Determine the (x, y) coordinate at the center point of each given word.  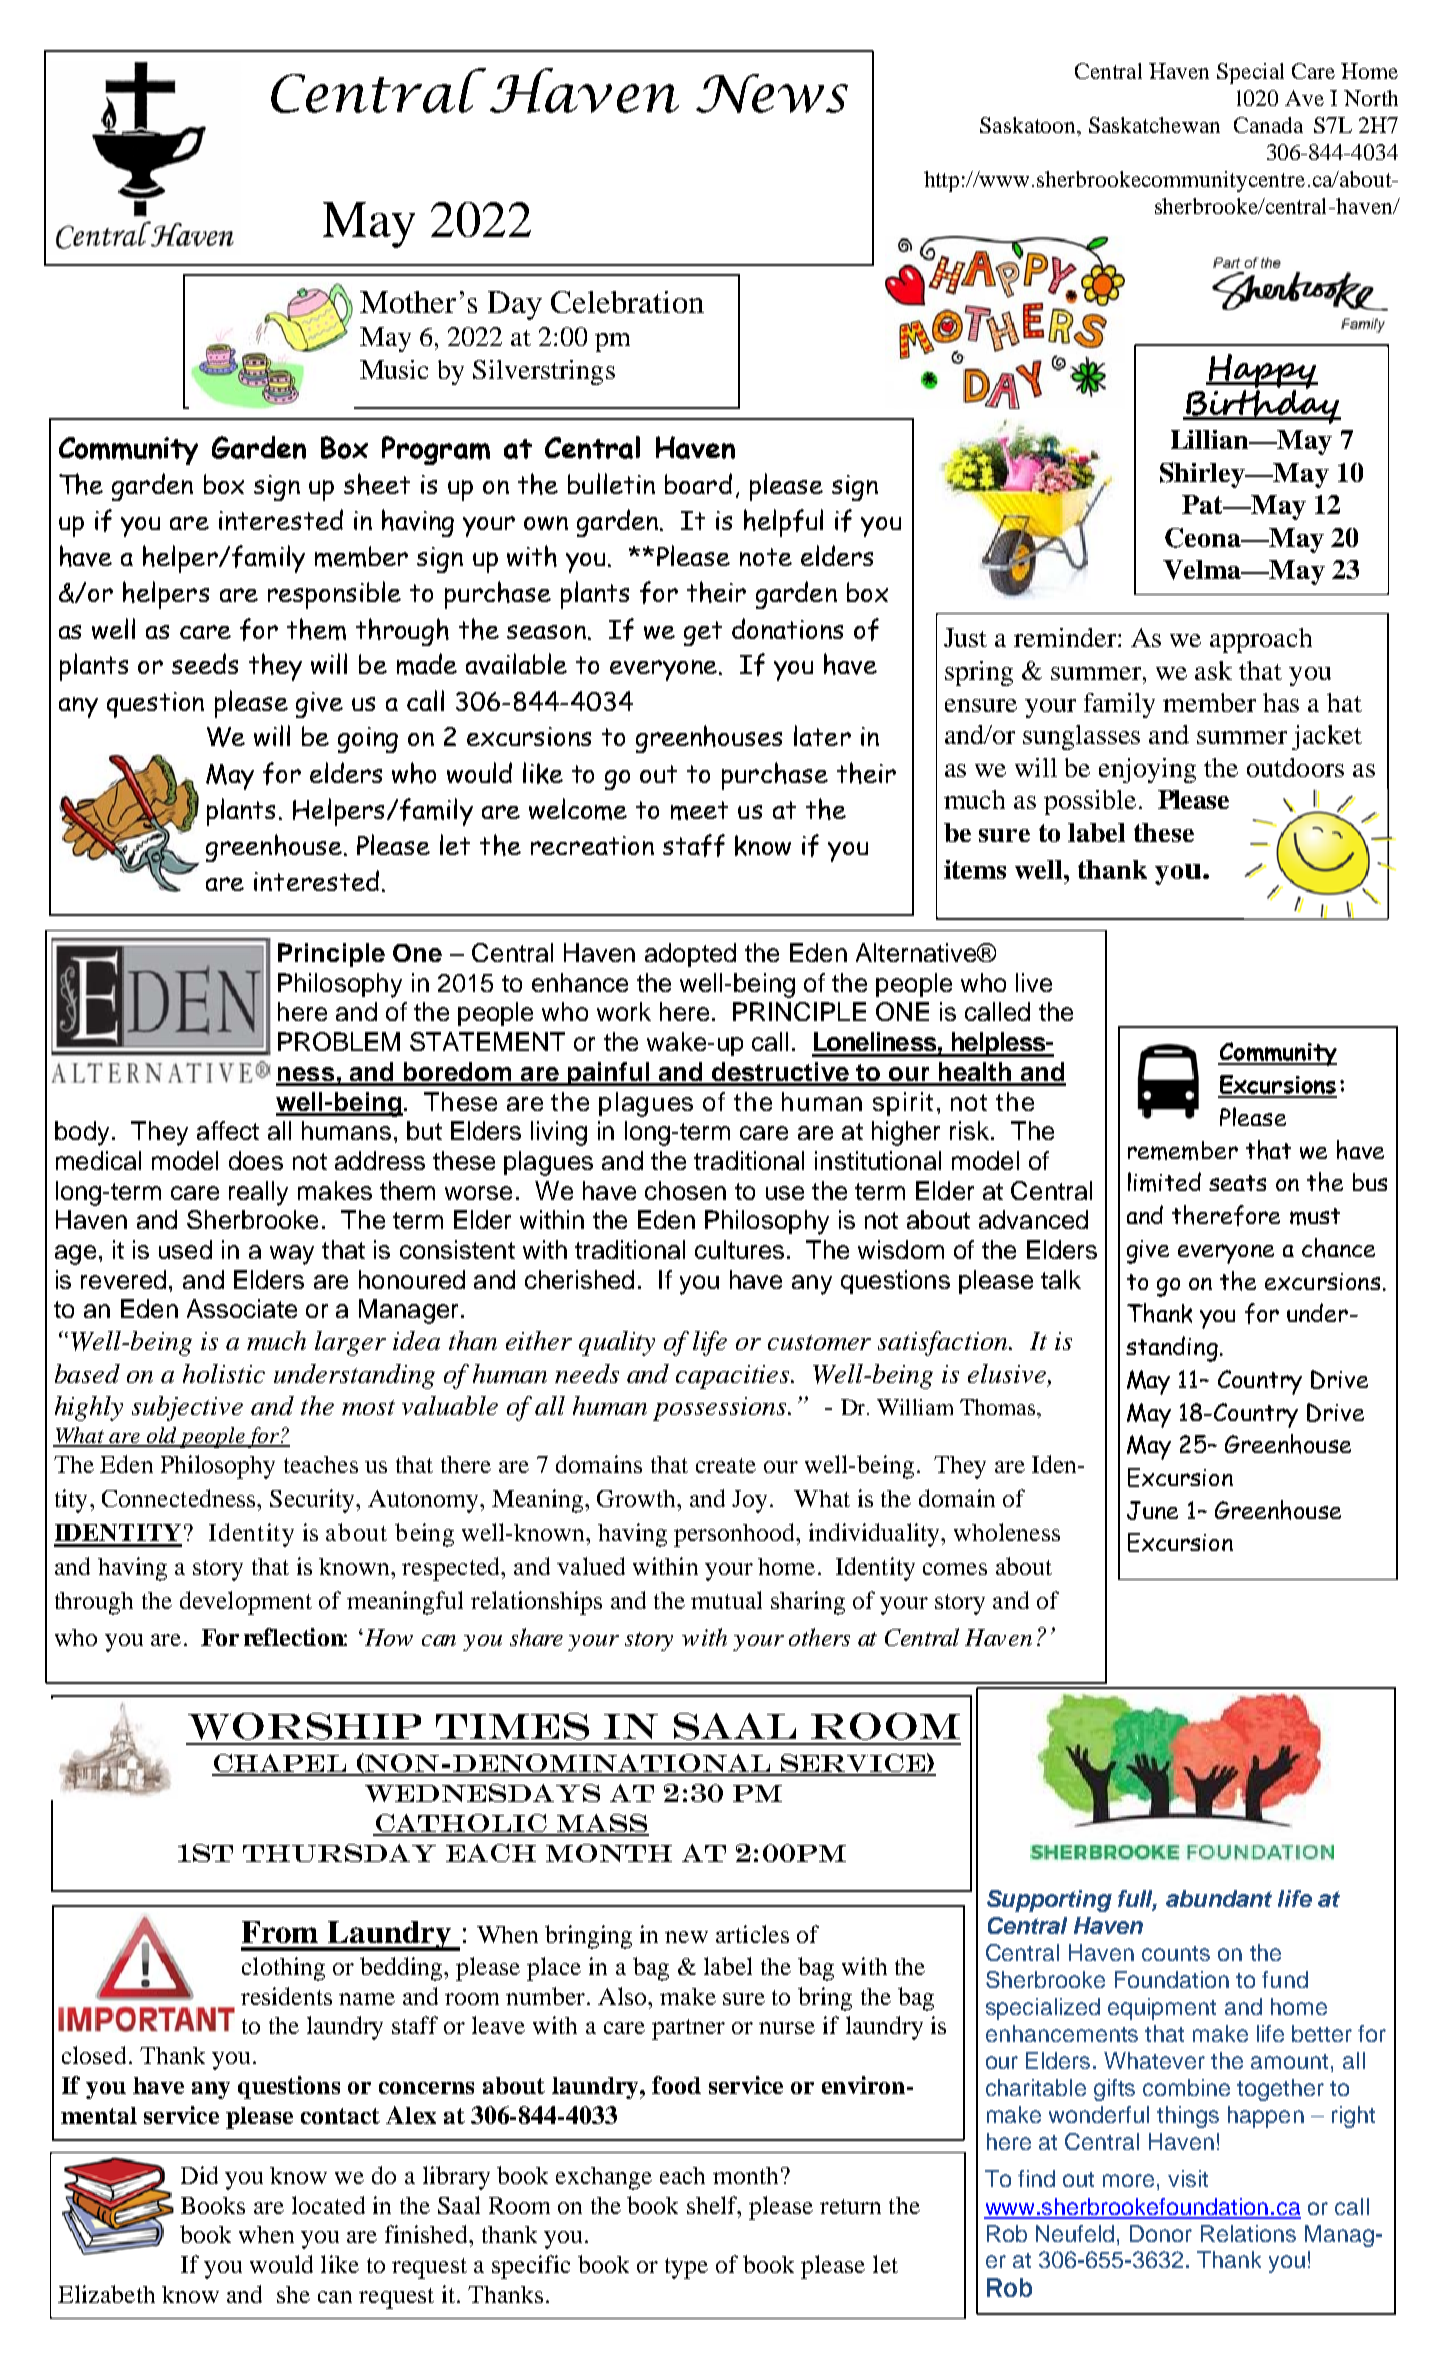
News (772, 93)
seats (1237, 1183)
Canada (1268, 125)
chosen (685, 1190)
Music (394, 369)
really (258, 1193)
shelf (713, 2205)
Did (199, 2175)
